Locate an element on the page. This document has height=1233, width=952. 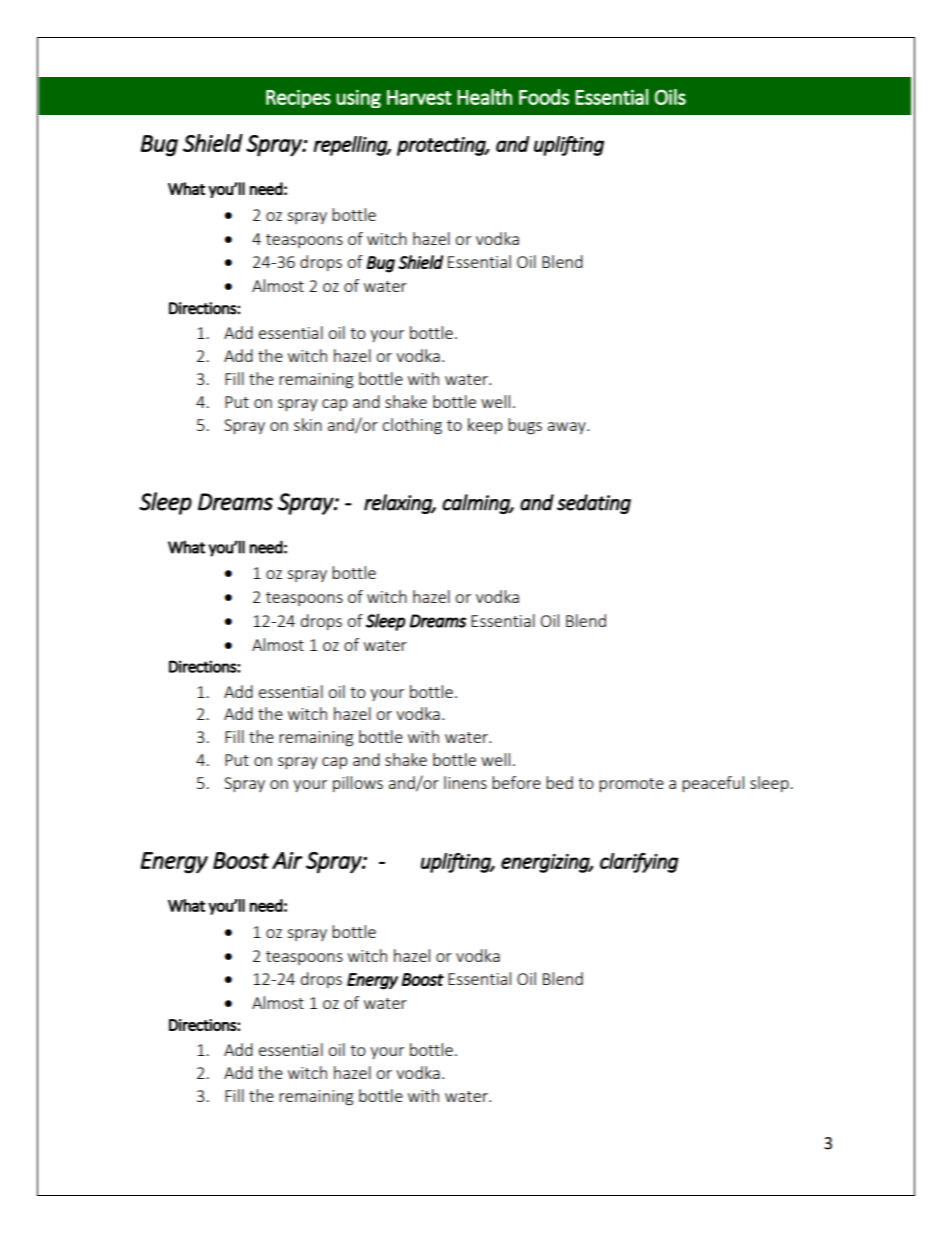
bugs is located at coordinates (525, 426).
